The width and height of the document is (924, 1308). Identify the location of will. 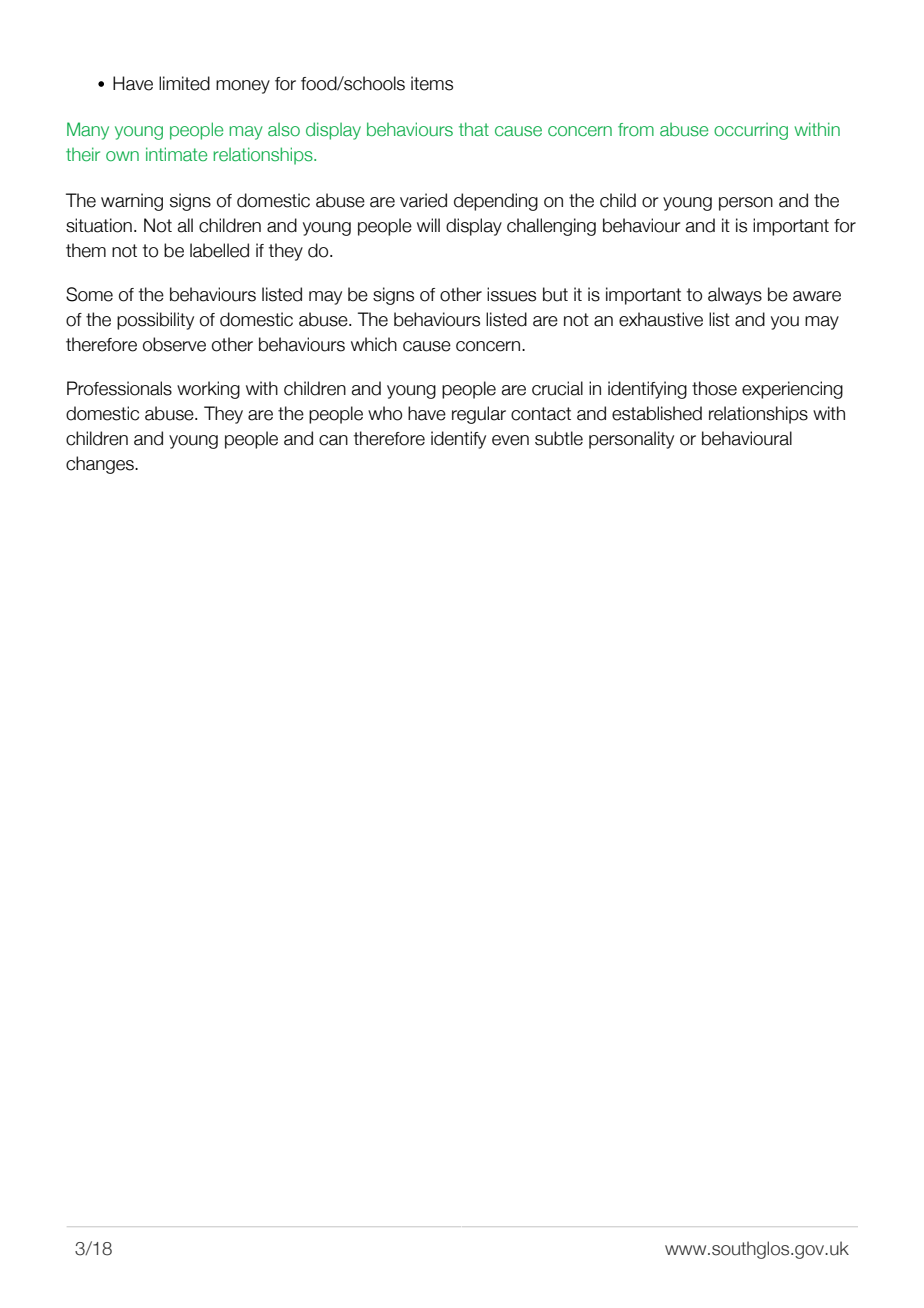
(428, 225).
